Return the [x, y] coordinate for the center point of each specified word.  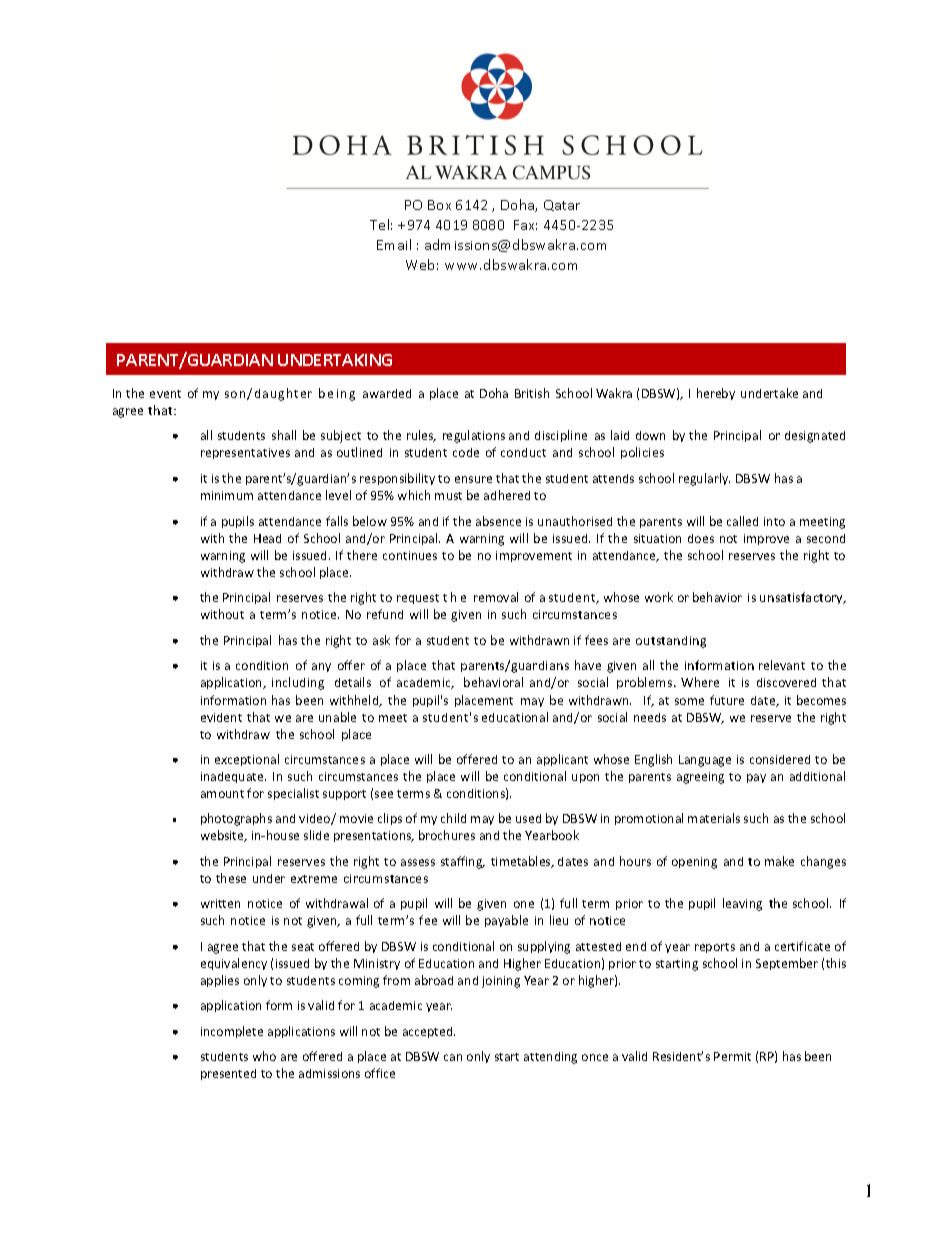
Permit [732, 1056]
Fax [525, 225]
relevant [782, 665]
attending [550, 1058]
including [298, 683]
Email [394, 244]
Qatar [562, 205]
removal [496, 597]
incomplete [232, 1032]
